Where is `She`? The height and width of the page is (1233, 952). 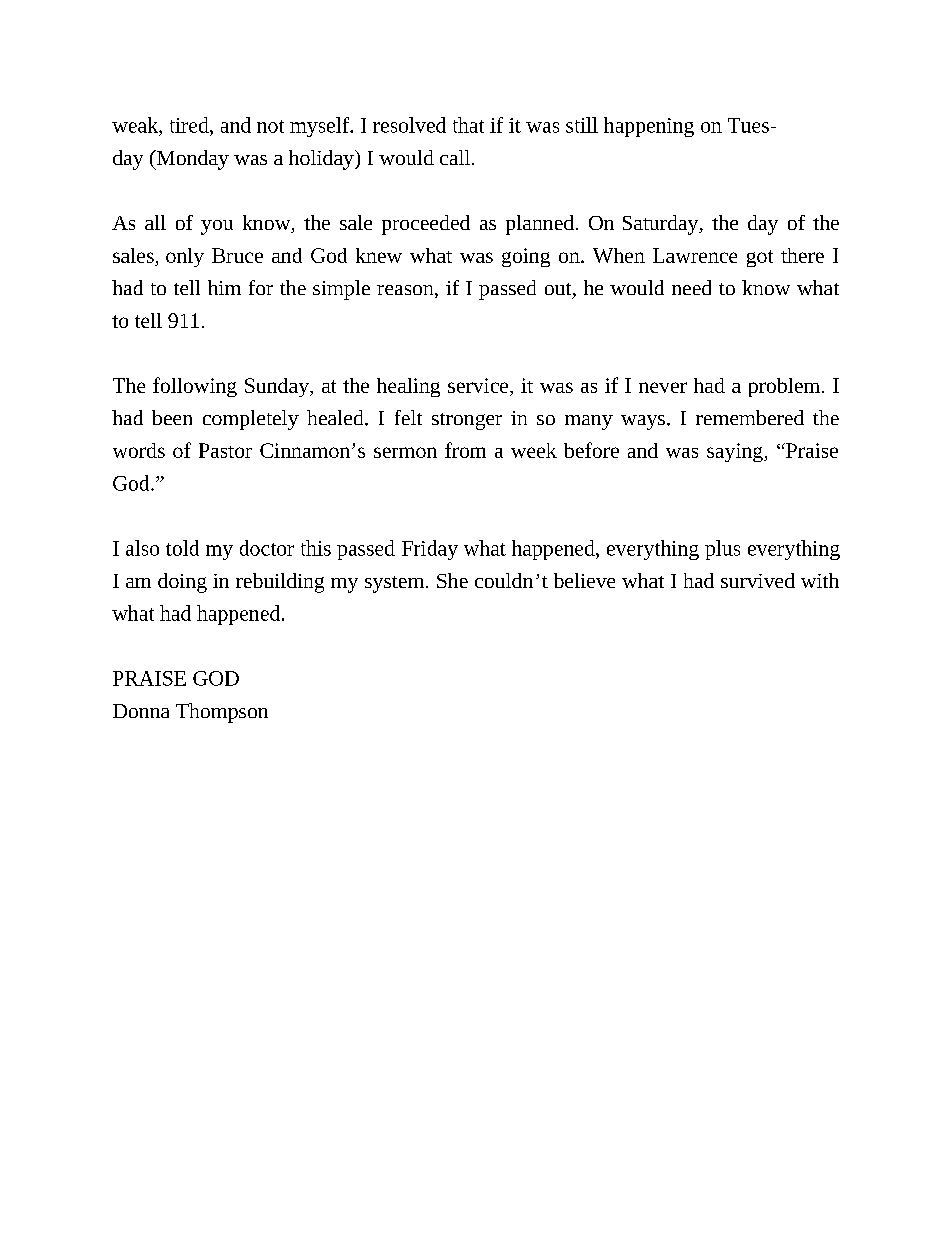
She is located at coordinates (452, 580).
